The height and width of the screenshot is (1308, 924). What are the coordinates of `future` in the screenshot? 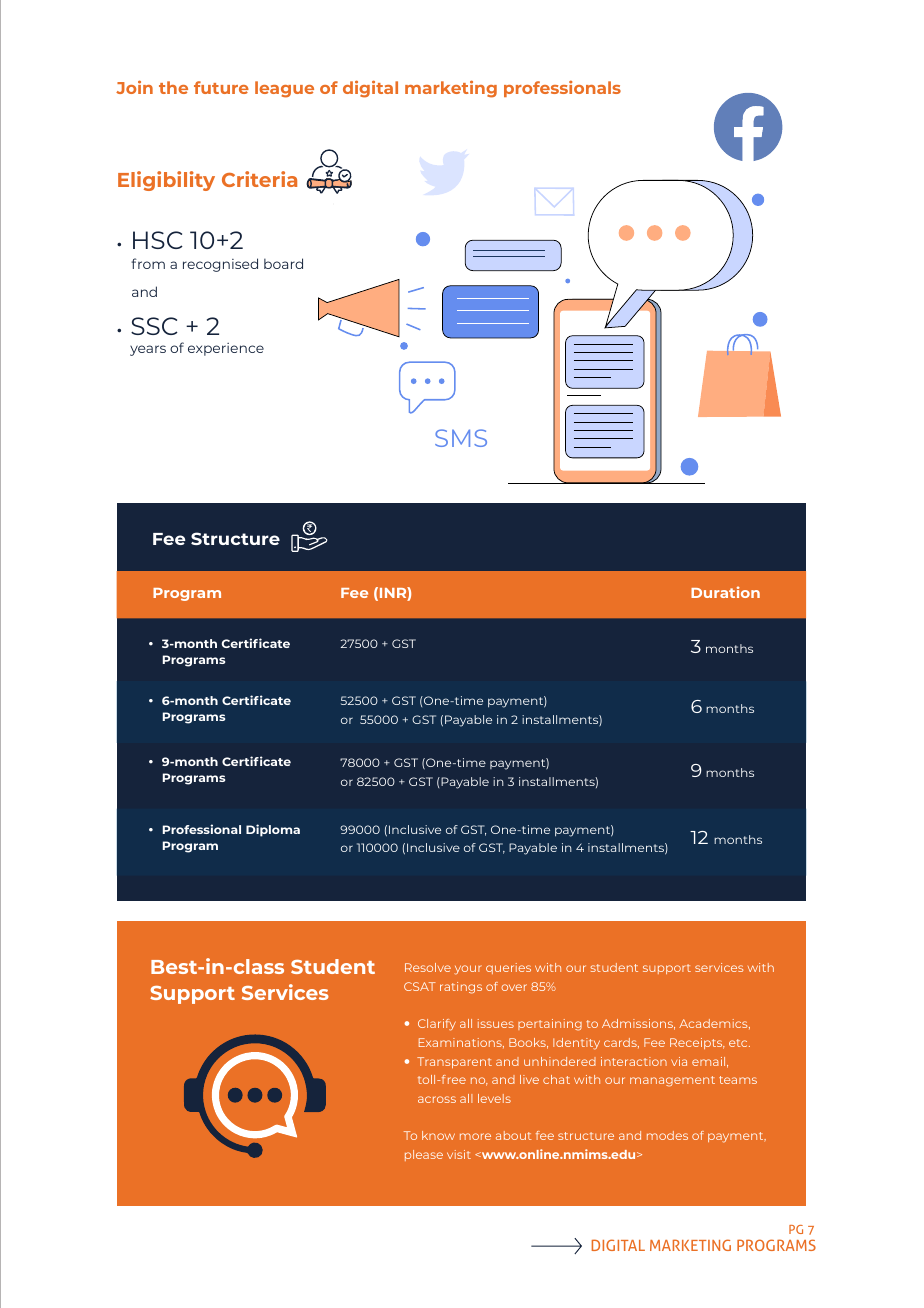 It's located at (221, 87).
